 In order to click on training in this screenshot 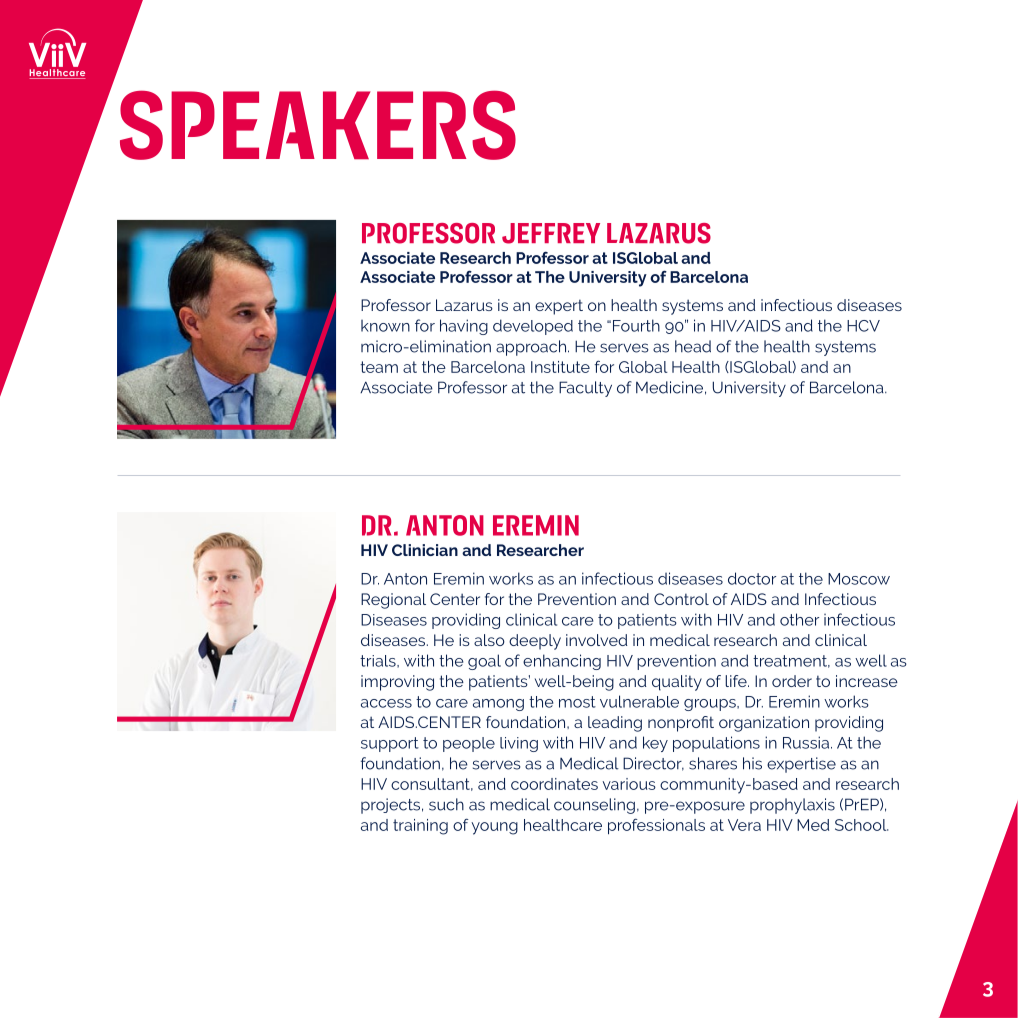, I will do `click(420, 827)`.
